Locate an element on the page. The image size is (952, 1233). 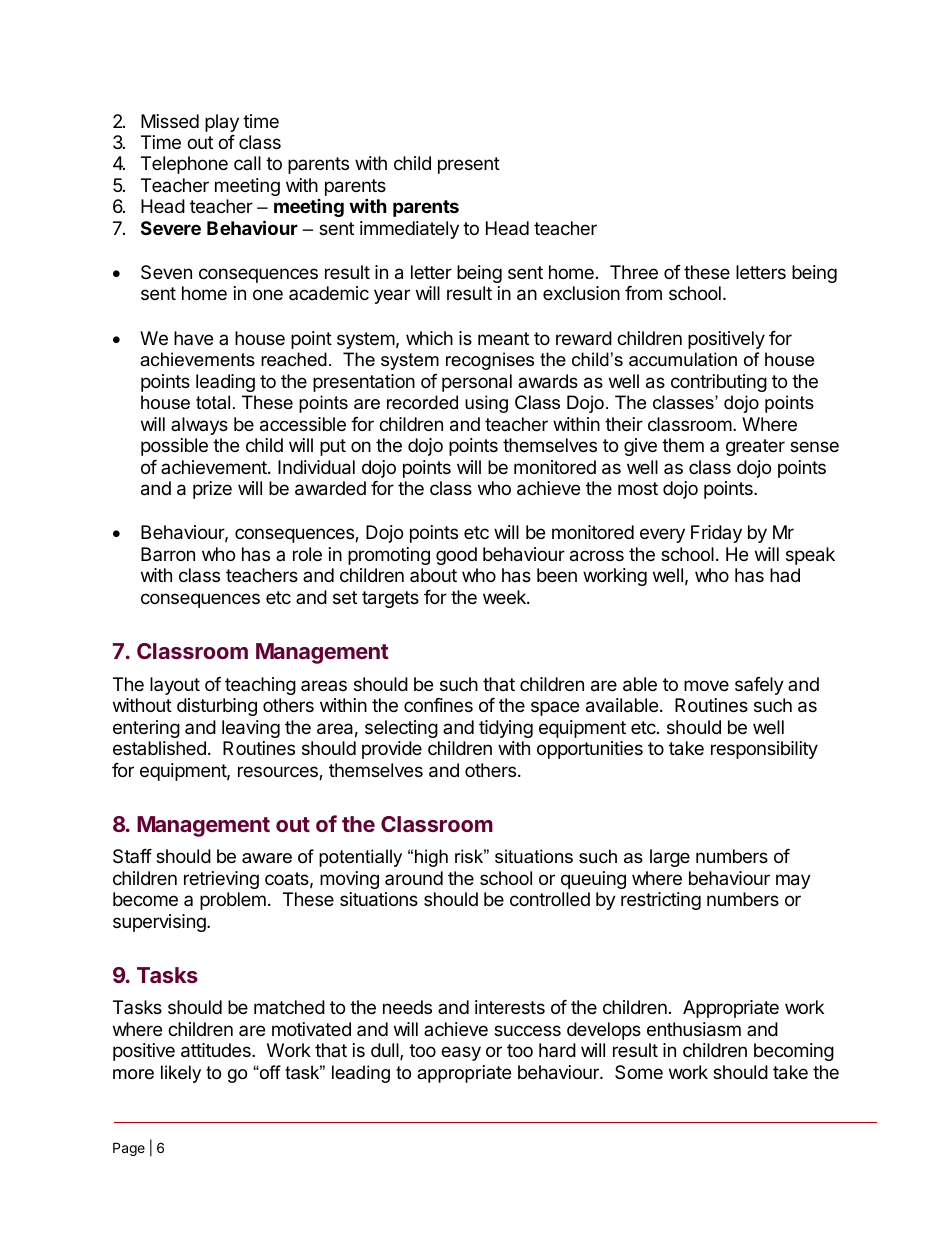
immediately is located at coordinates (409, 230).
